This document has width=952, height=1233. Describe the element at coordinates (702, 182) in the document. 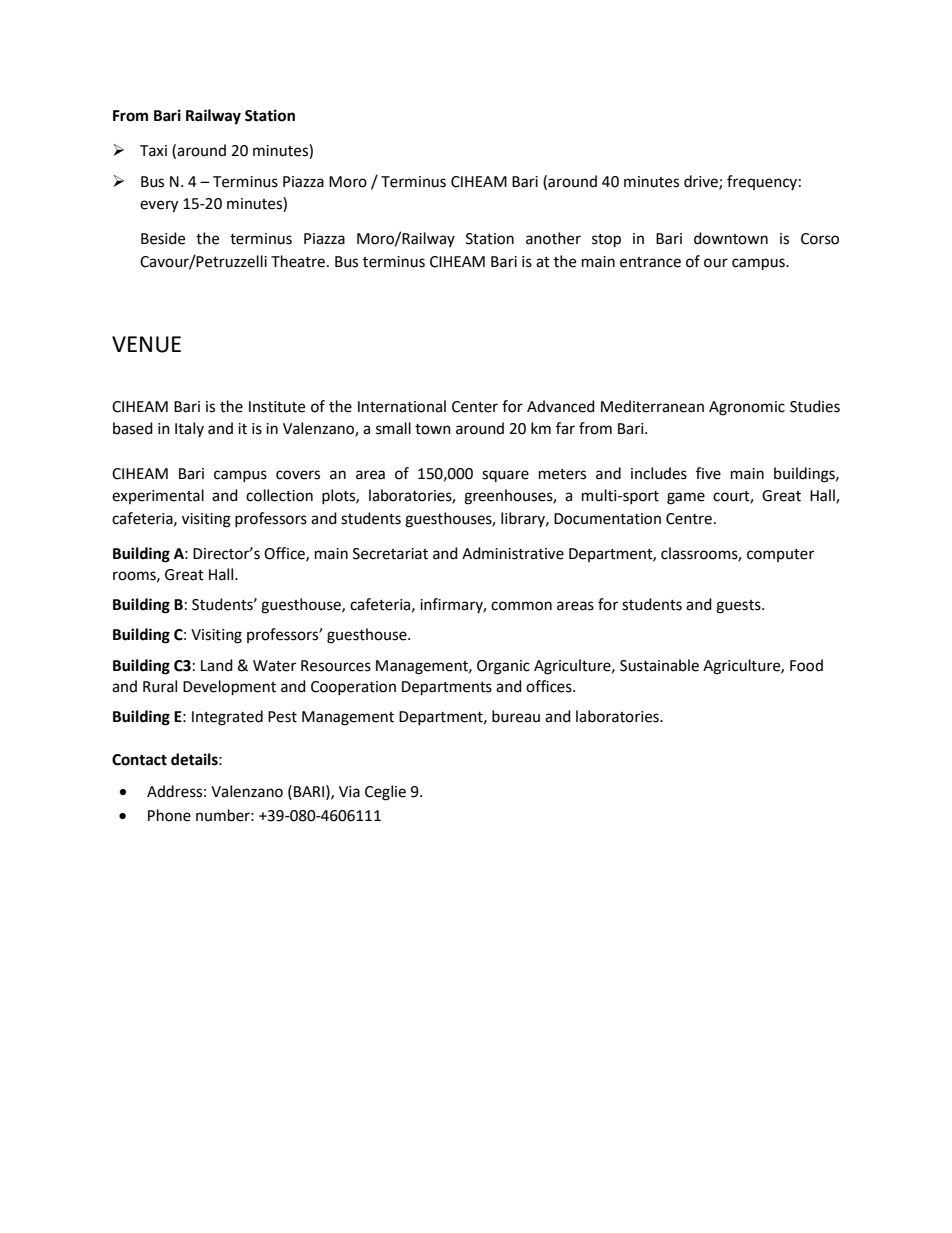

I see `drive` at that location.
